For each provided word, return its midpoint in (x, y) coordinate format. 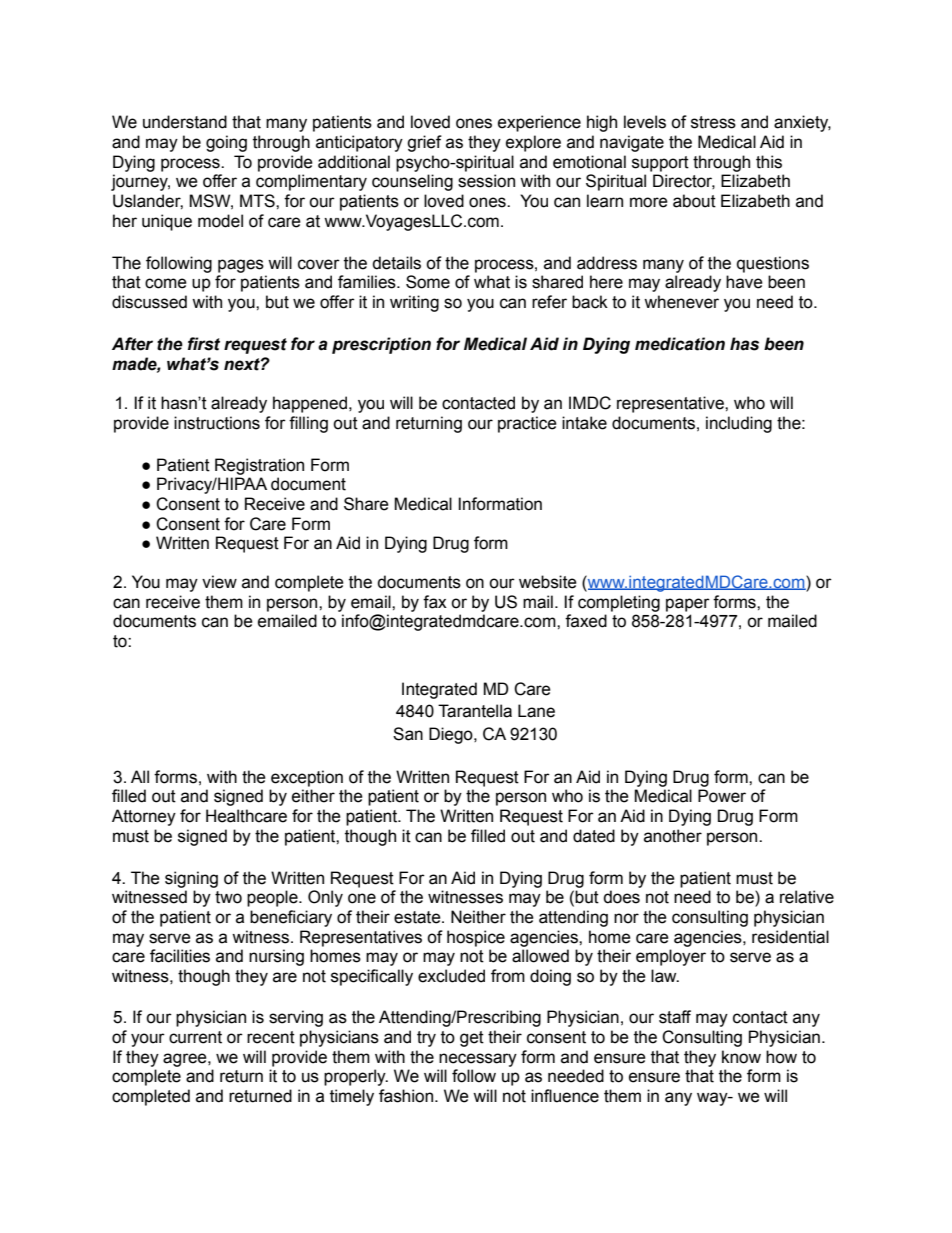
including (739, 424)
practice (527, 424)
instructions (217, 423)
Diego (452, 735)
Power (722, 796)
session (486, 181)
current (195, 1037)
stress (713, 122)
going (226, 143)
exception (307, 778)
